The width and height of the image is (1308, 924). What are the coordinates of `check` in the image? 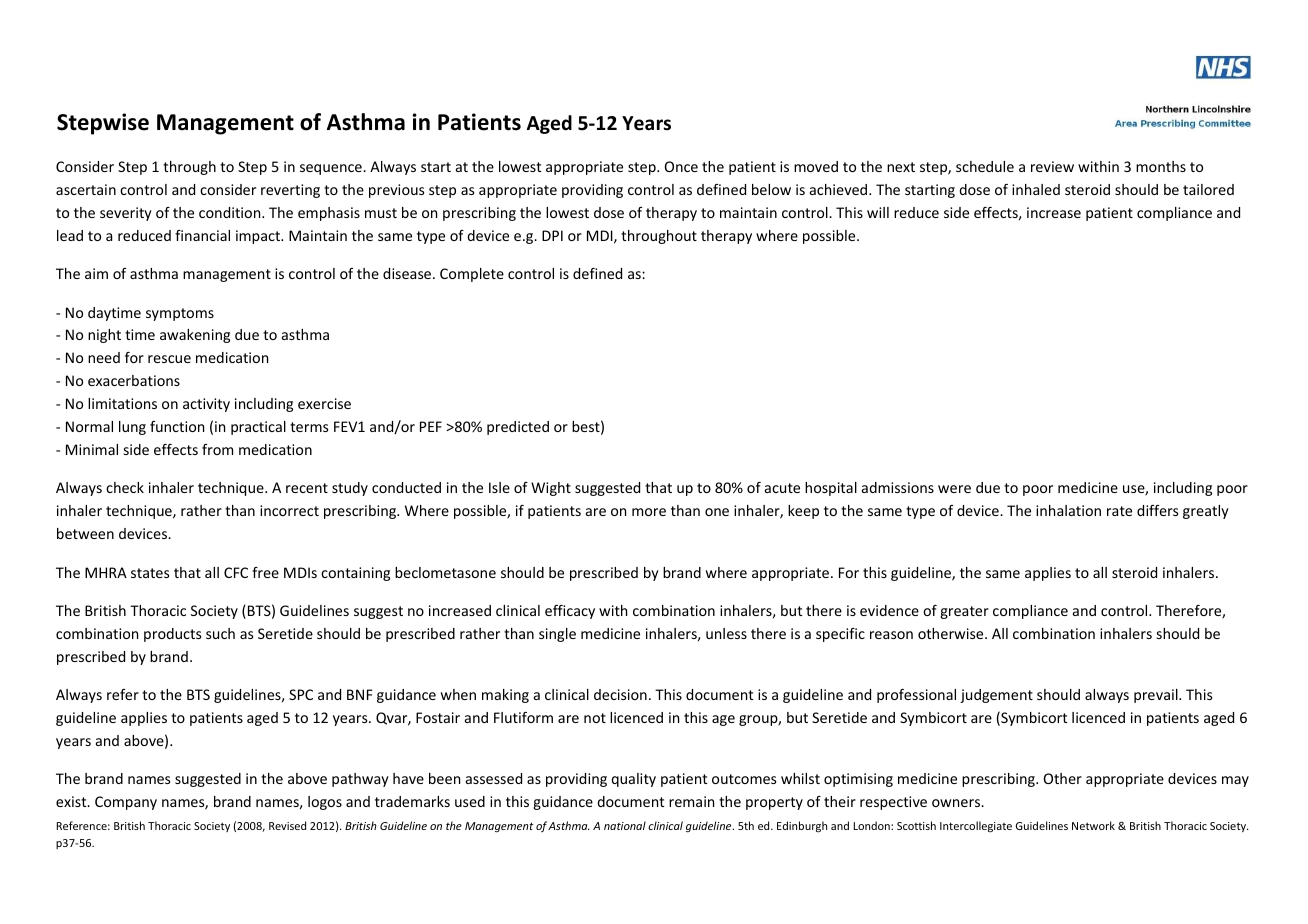 It's located at (125, 487).
